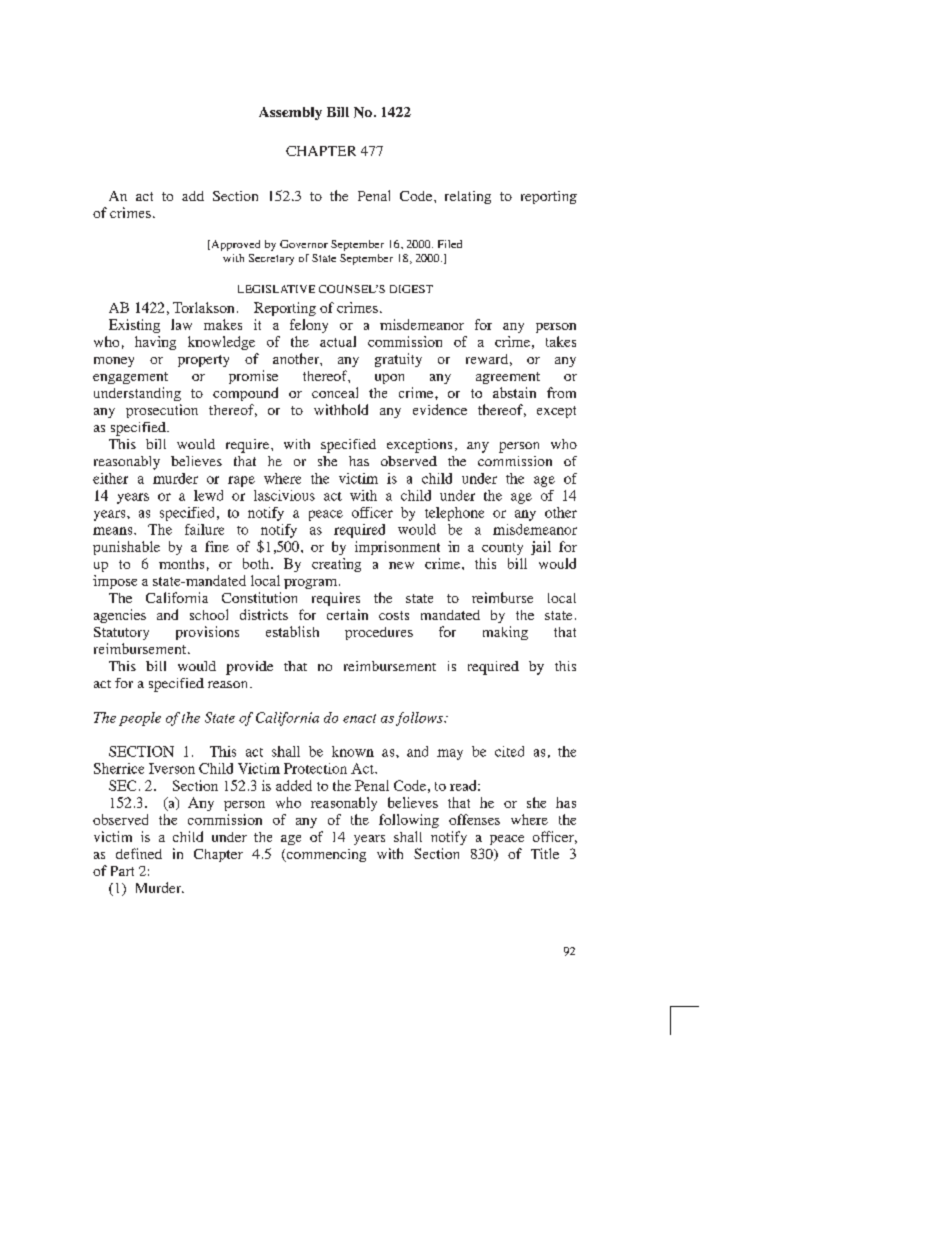  I want to click on engagement, so click(130, 378).
